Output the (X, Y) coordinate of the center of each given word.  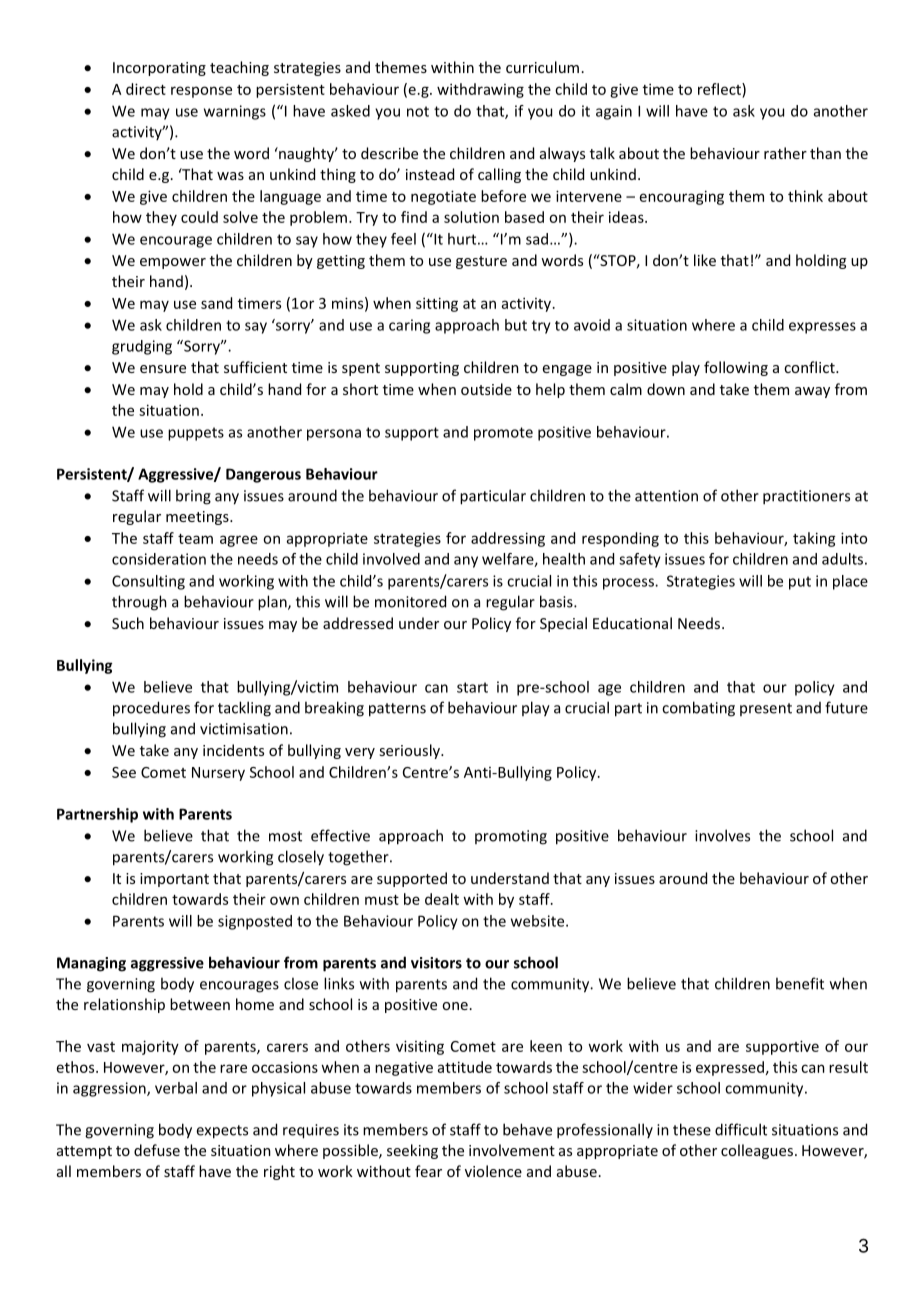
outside (486, 389)
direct (146, 89)
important (174, 880)
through (139, 603)
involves (722, 835)
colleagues (757, 1151)
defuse (157, 1150)
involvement (512, 1150)
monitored (410, 601)
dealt (442, 899)
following (736, 368)
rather (785, 153)
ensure (163, 369)
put (800, 583)
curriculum (542, 67)
